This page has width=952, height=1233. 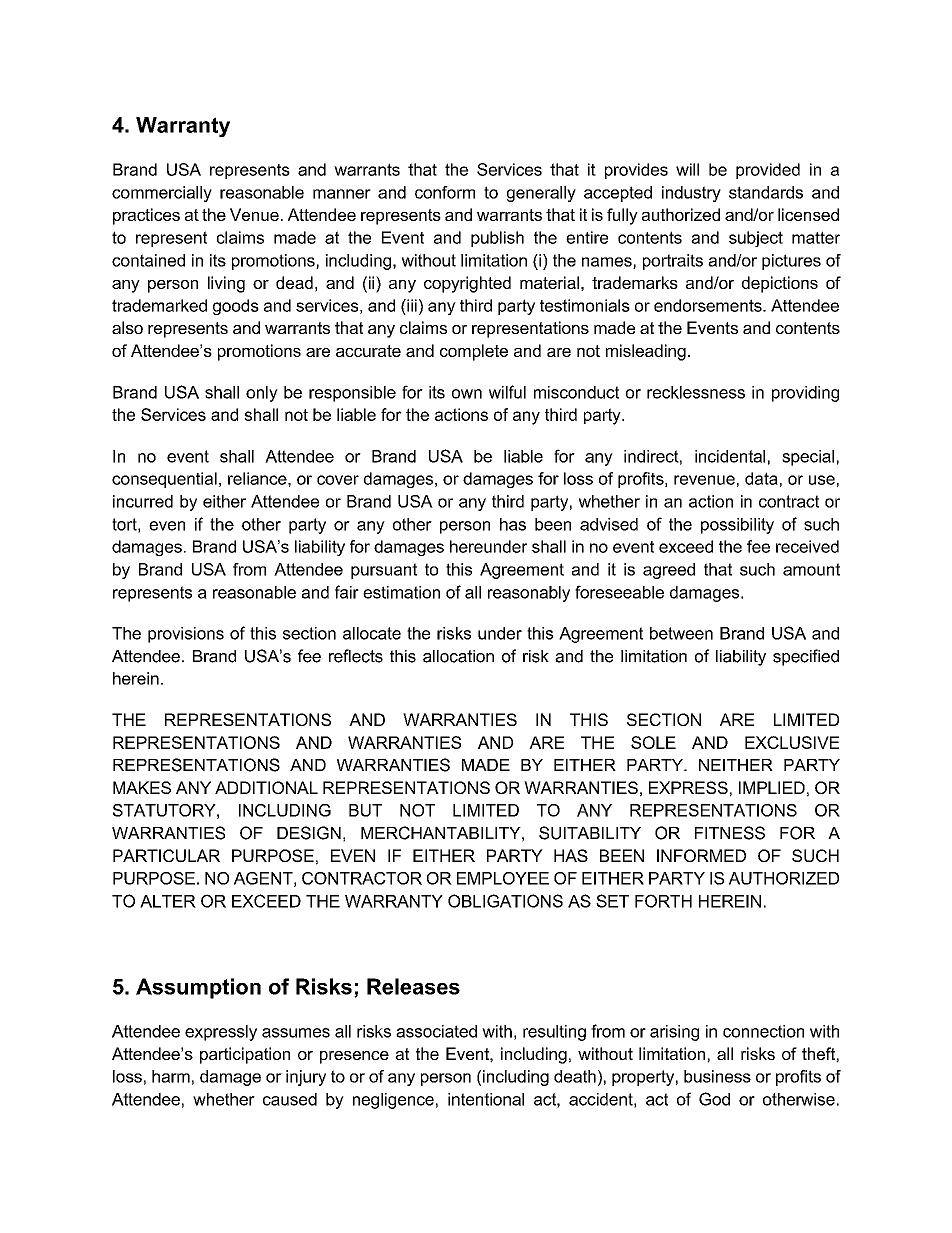 What do you see at coordinates (164, 480) in the page?
I see `consequential` at bounding box center [164, 480].
